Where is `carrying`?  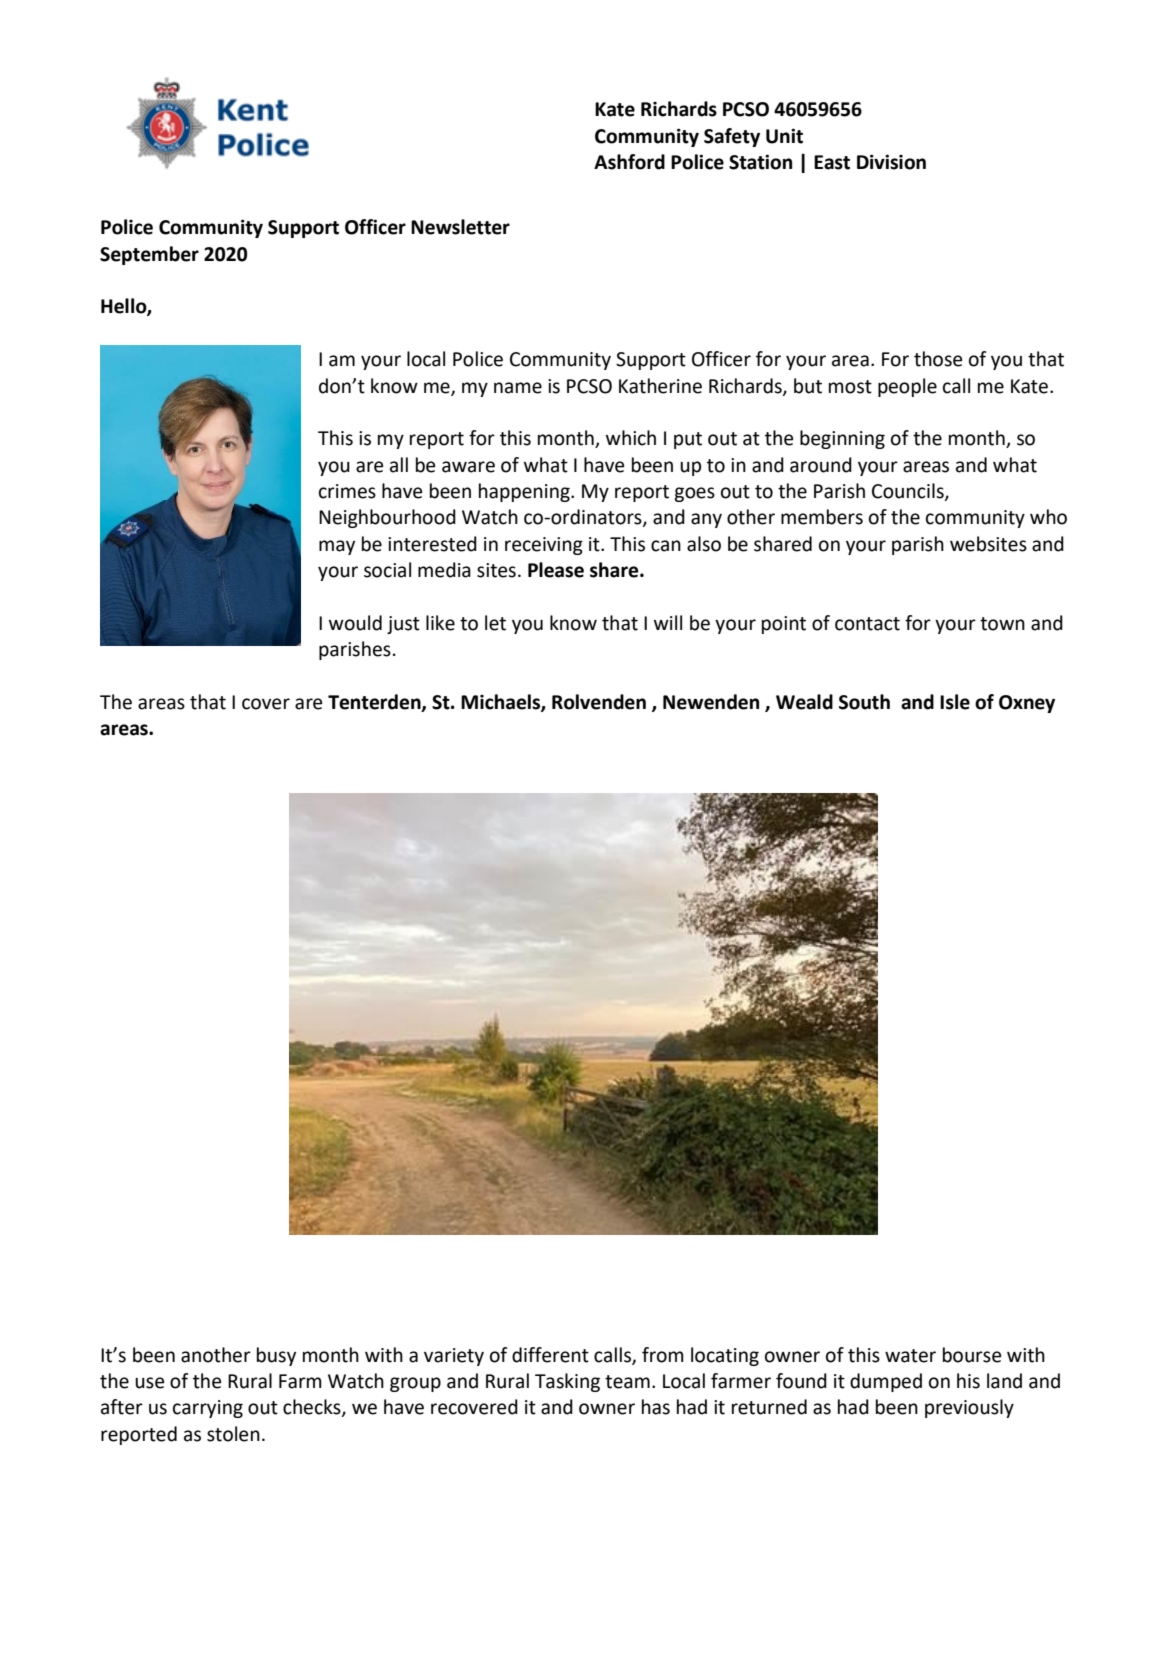 carrying is located at coordinates (208, 1409).
